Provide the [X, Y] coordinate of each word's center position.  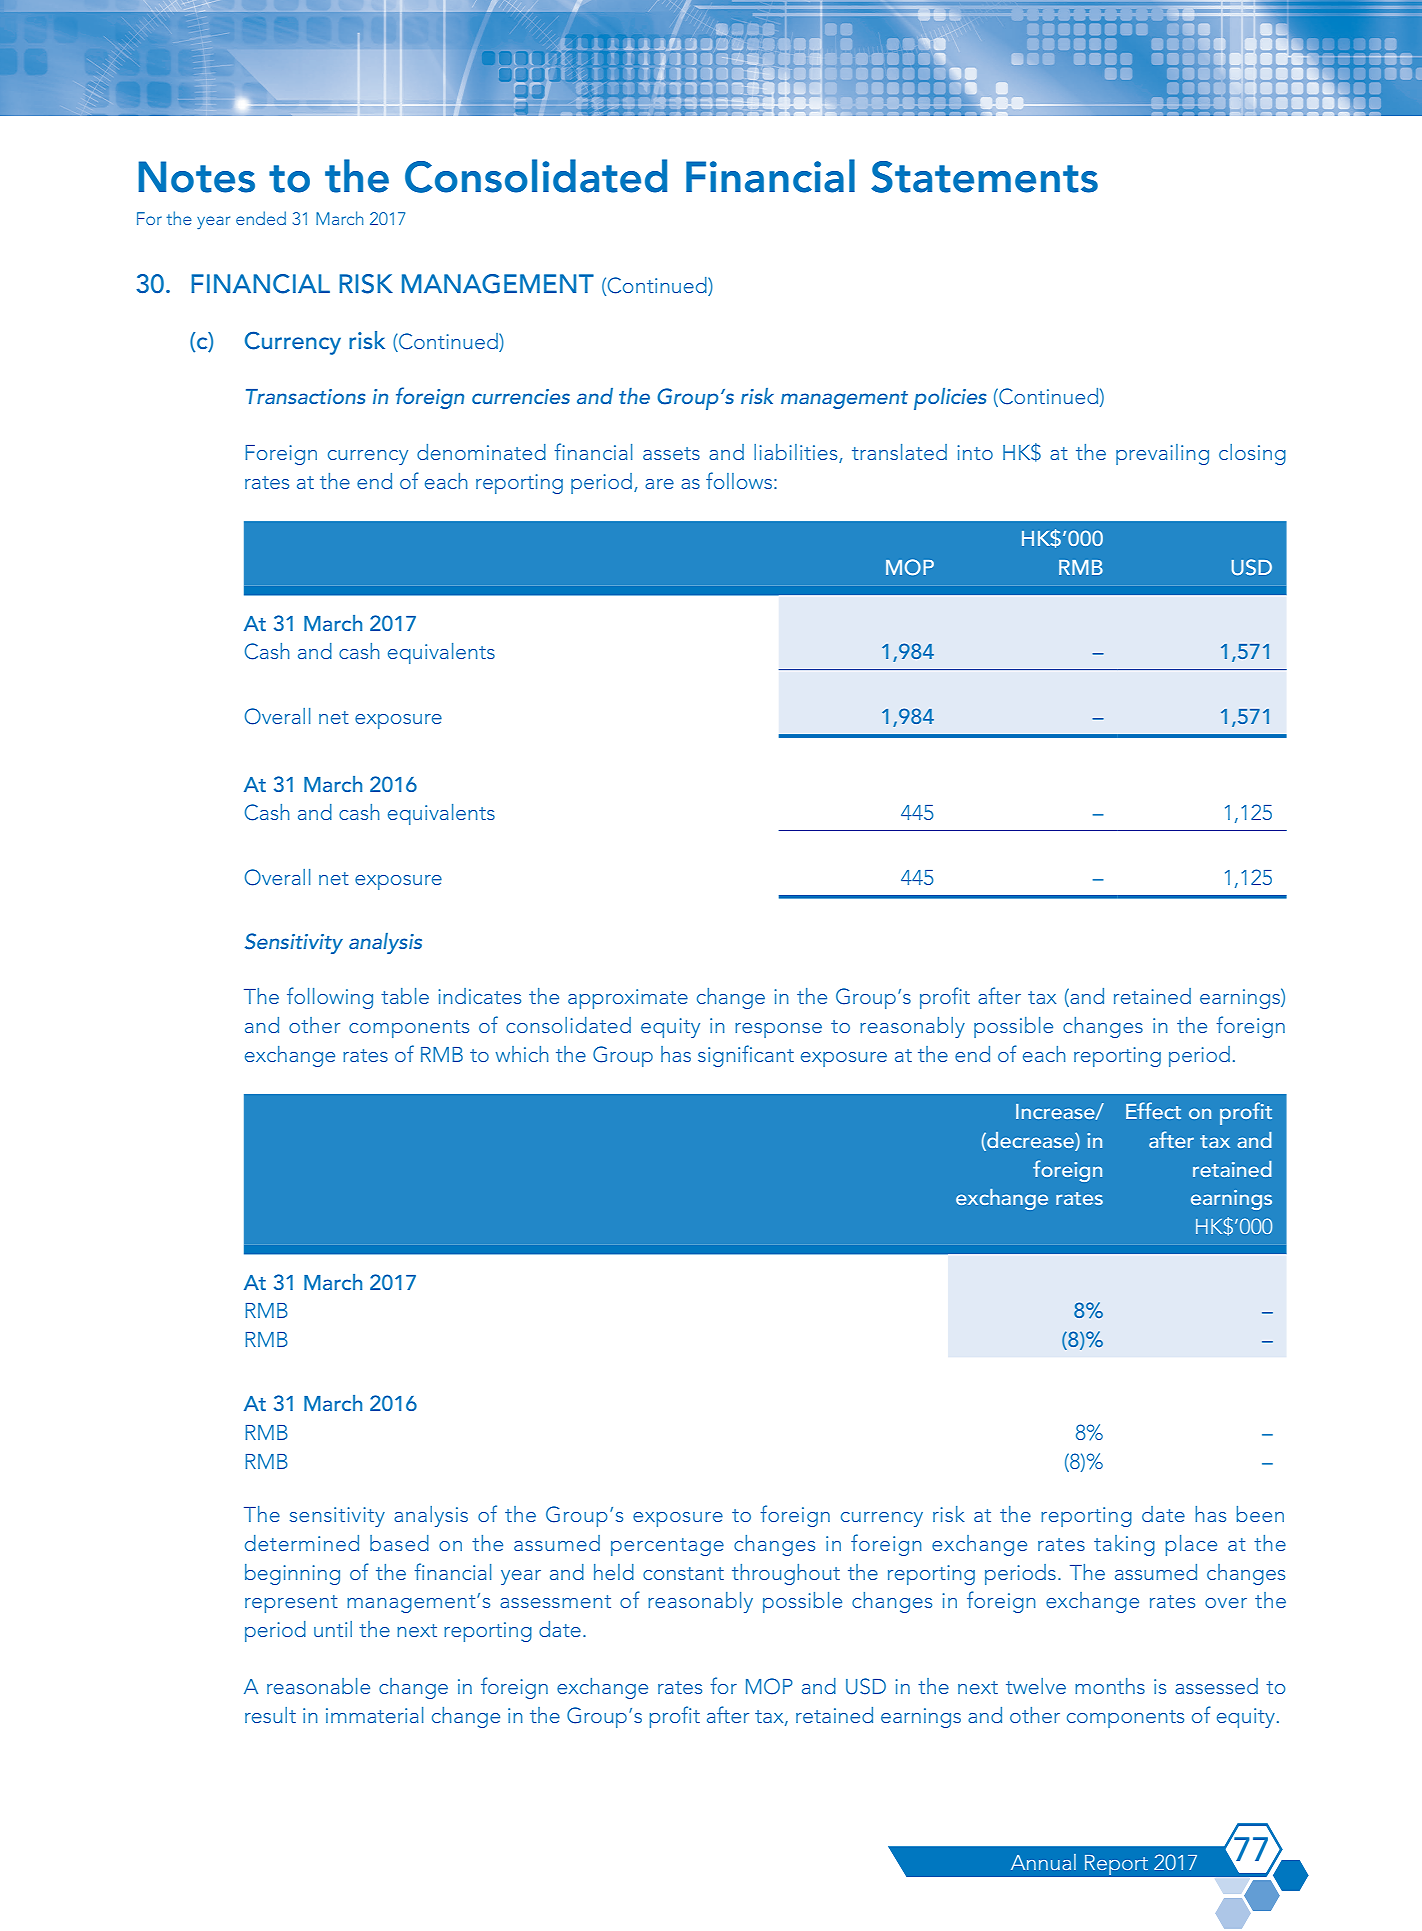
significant [746, 1056]
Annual [1043, 1862]
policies [950, 399]
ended [261, 218]
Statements [984, 177]
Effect [1153, 1110]
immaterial [374, 1715]
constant [683, 1573]
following [330, 998]
